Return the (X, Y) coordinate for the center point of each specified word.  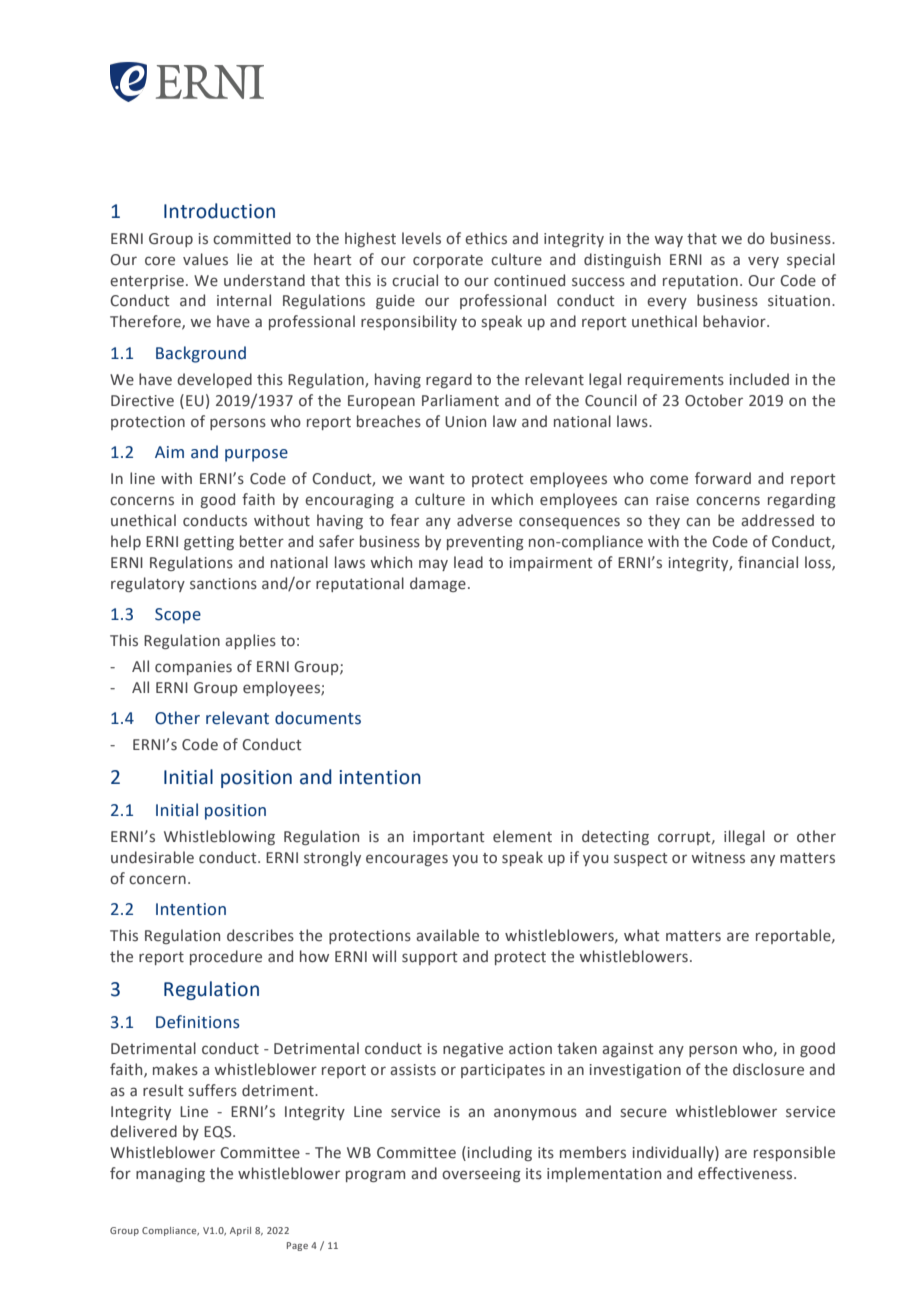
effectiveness (746, 1173)
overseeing (481, 1175)
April (240, 1231)
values (205, 259)
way (669, 241)
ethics (486, 238)
